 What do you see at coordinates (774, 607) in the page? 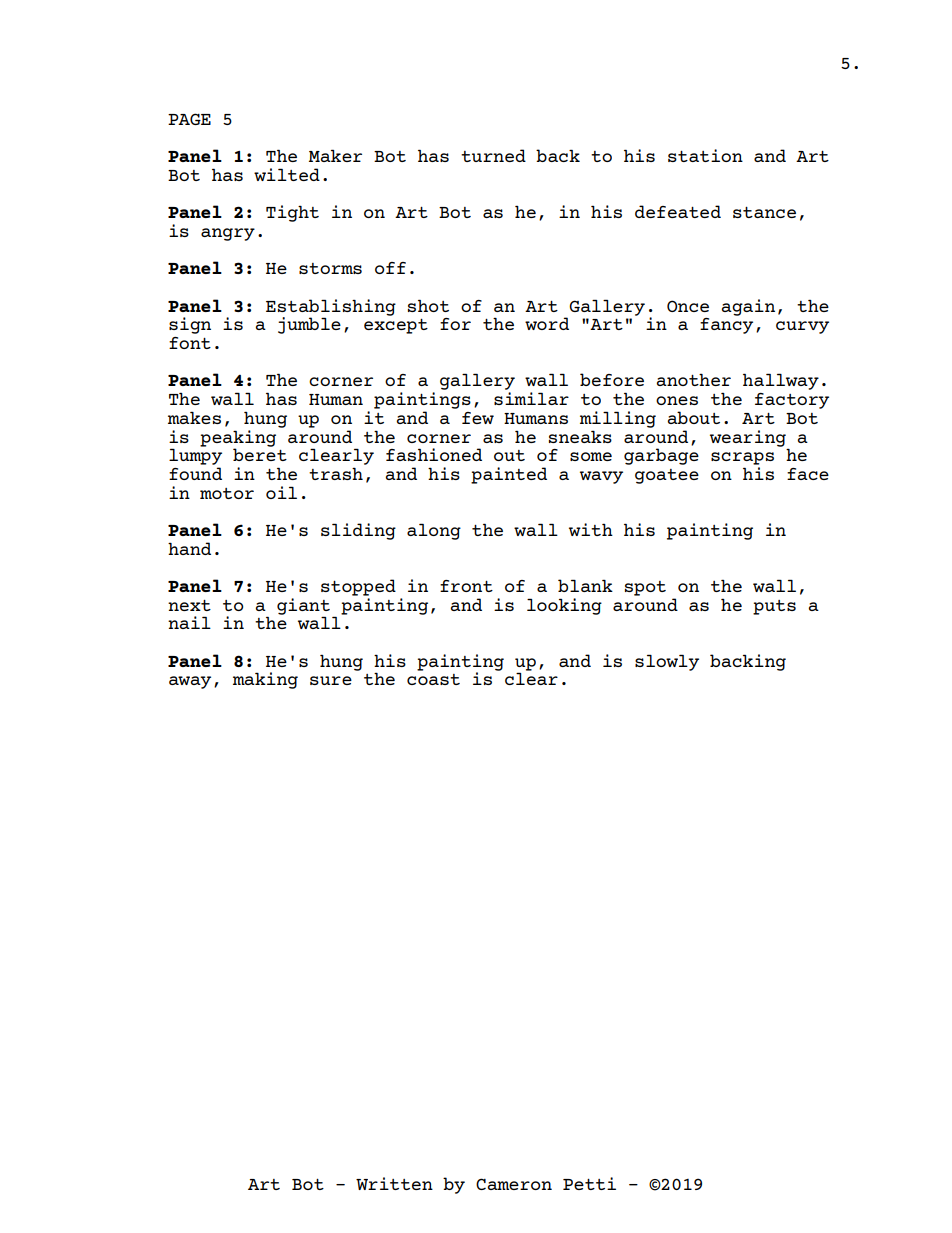
I see `puts` at bounding box center [774, 607].
